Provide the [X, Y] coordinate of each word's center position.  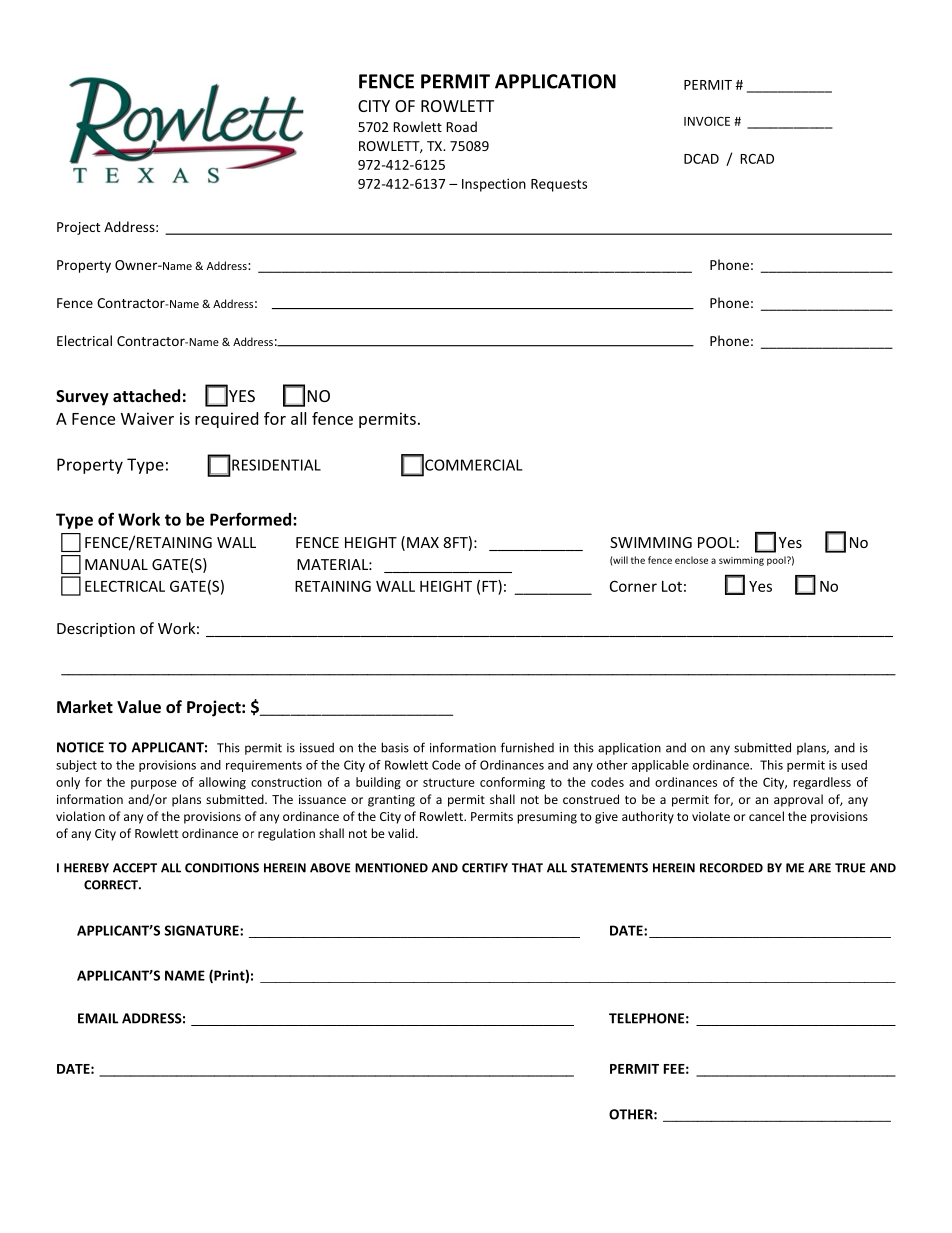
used [854, 765]
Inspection [494, 185]
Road [461, 126]
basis [395, 747]
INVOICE [707, 121]
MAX [423, 542]
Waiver [147, 418]
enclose [691, 560]
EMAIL [98, 1018]
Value [139, 706]
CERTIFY [485, 868]
